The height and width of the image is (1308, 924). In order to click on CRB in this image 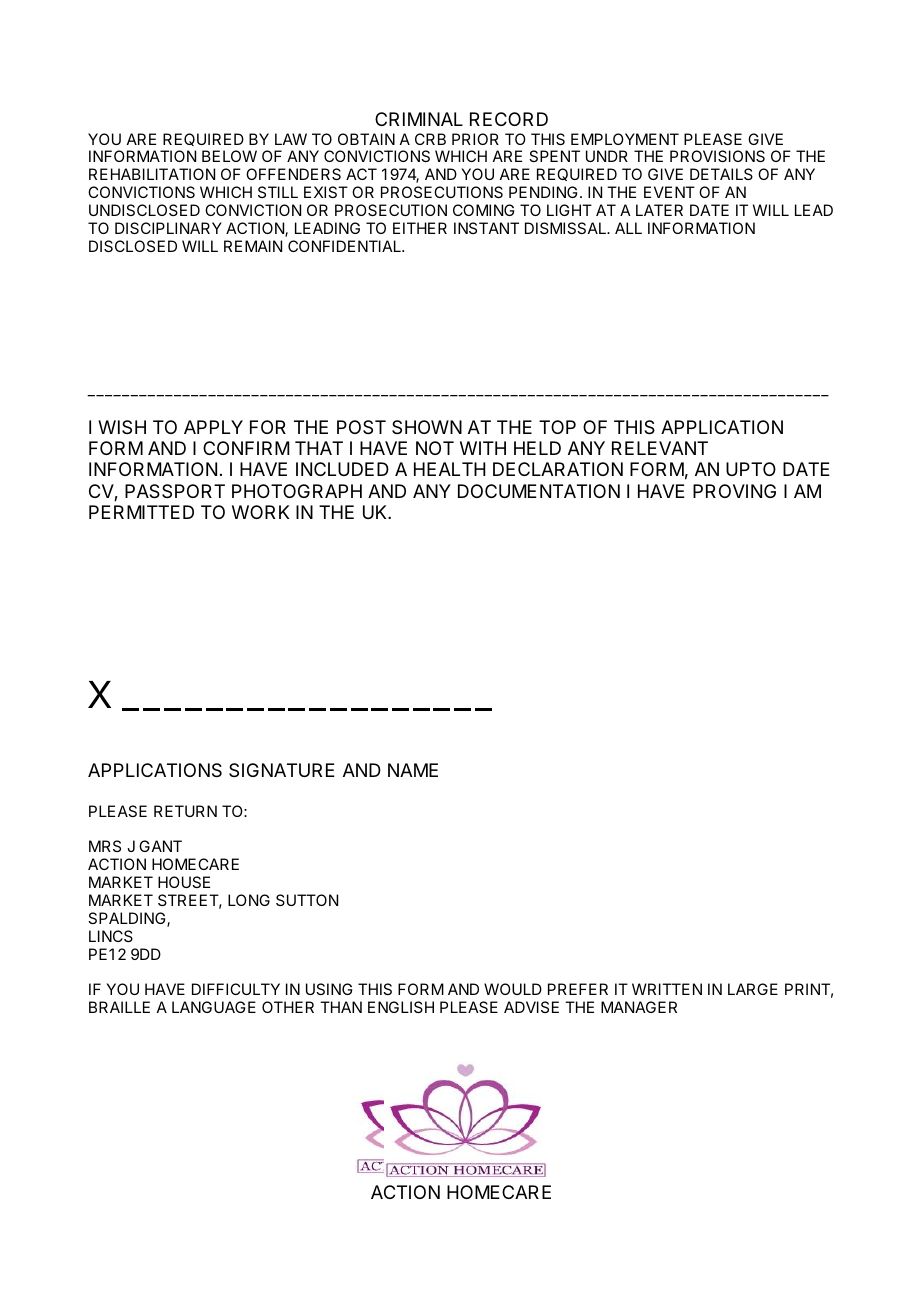, I will do `click(430, 139)`.
